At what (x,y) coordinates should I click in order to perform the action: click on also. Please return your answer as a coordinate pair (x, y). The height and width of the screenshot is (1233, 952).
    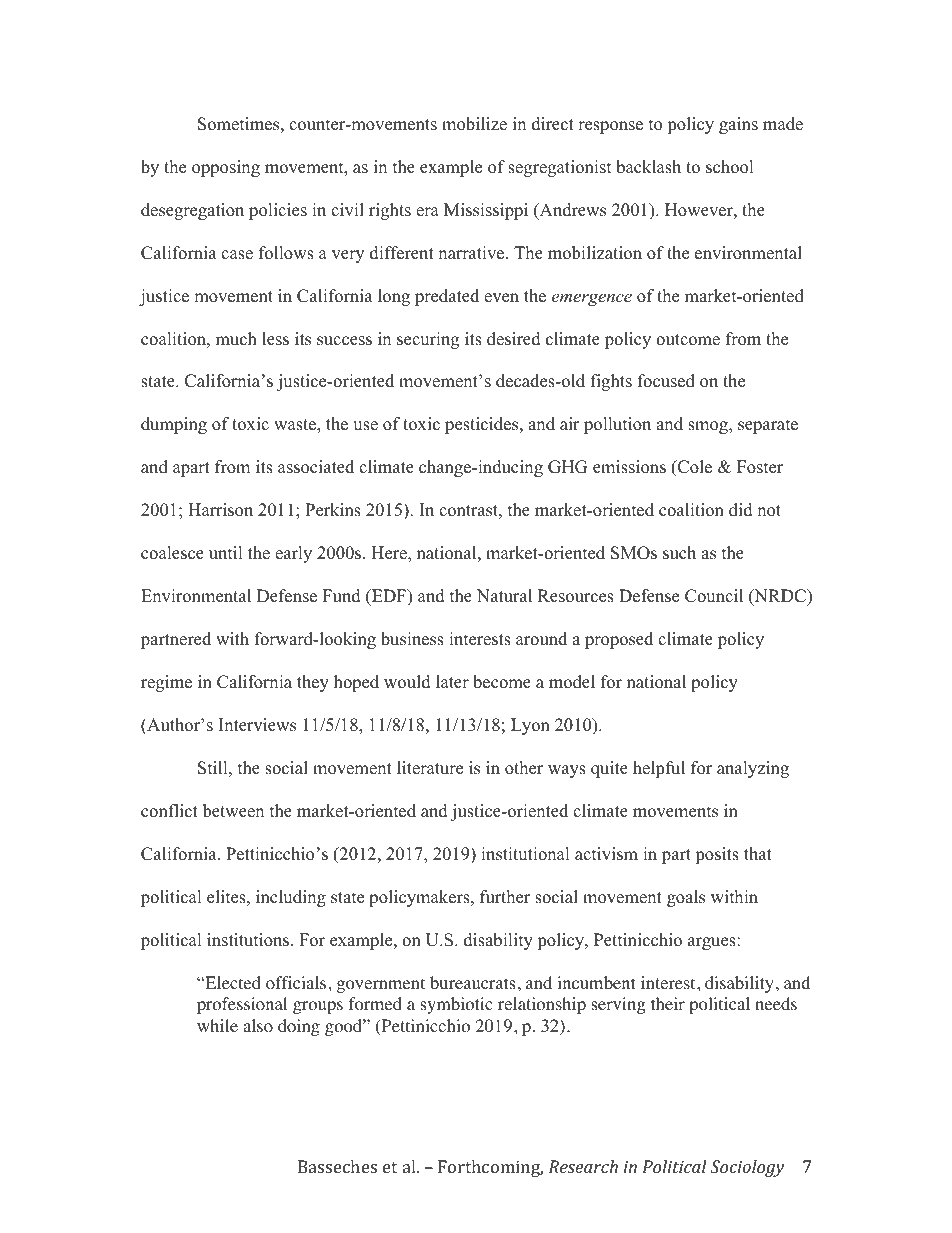
    Looking at the image, I should click on (258, 1026).
